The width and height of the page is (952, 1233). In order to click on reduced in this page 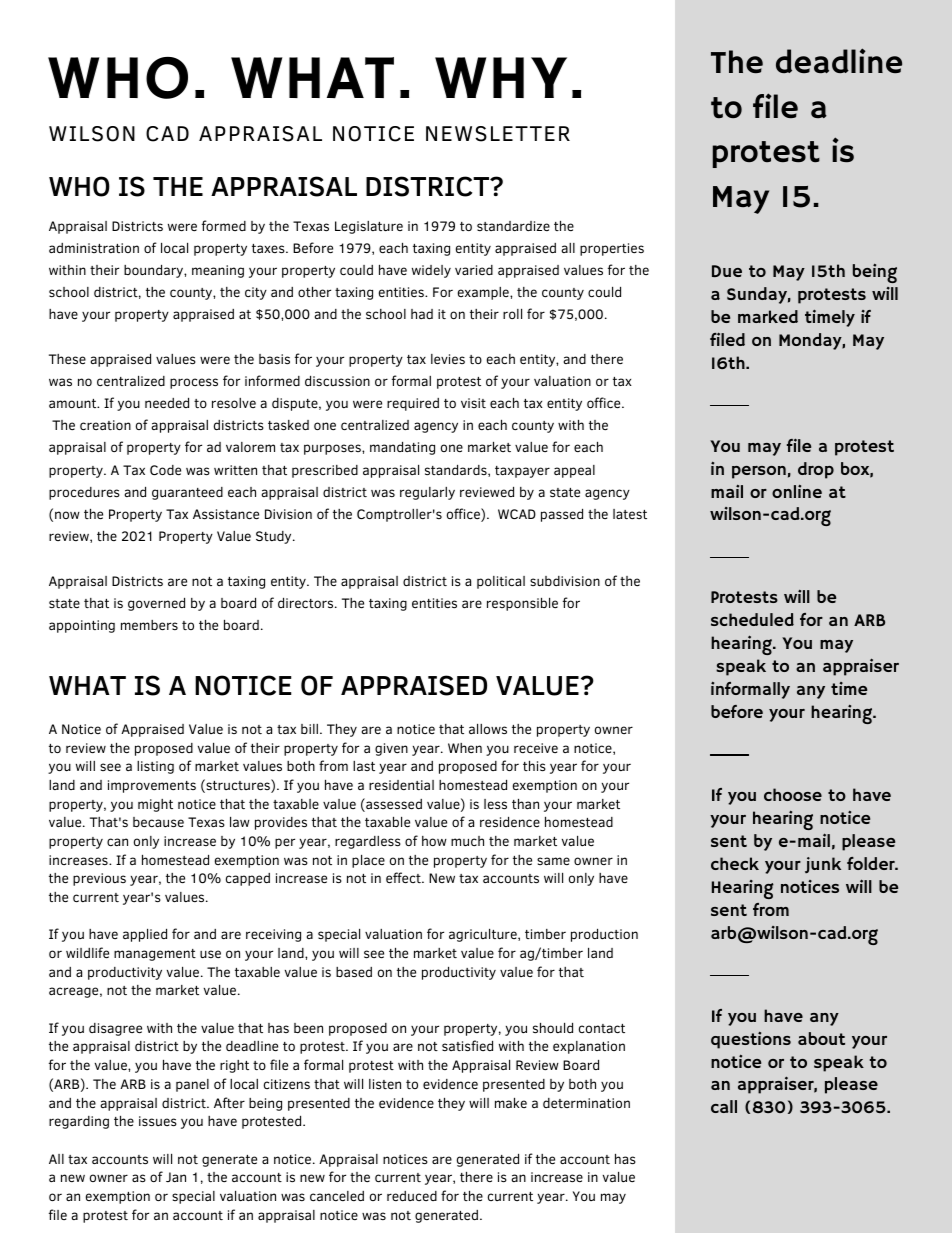, I will do `click(412, 1196)`.
